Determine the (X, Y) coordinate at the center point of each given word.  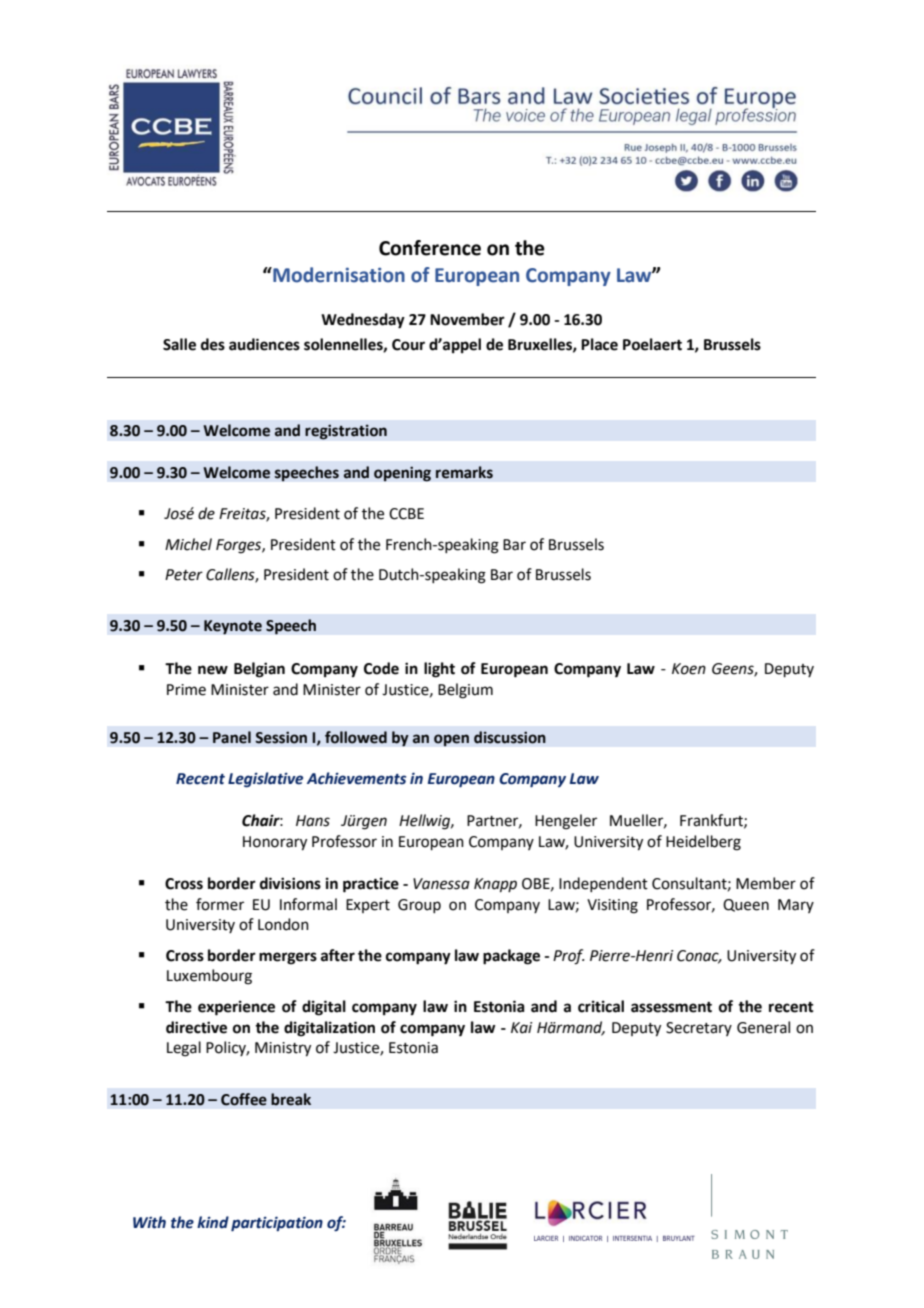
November (467, 319)
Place (599, 344)
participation (277, 1224)
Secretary (699, 1029)
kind (213, 1222)
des (213, 344)
